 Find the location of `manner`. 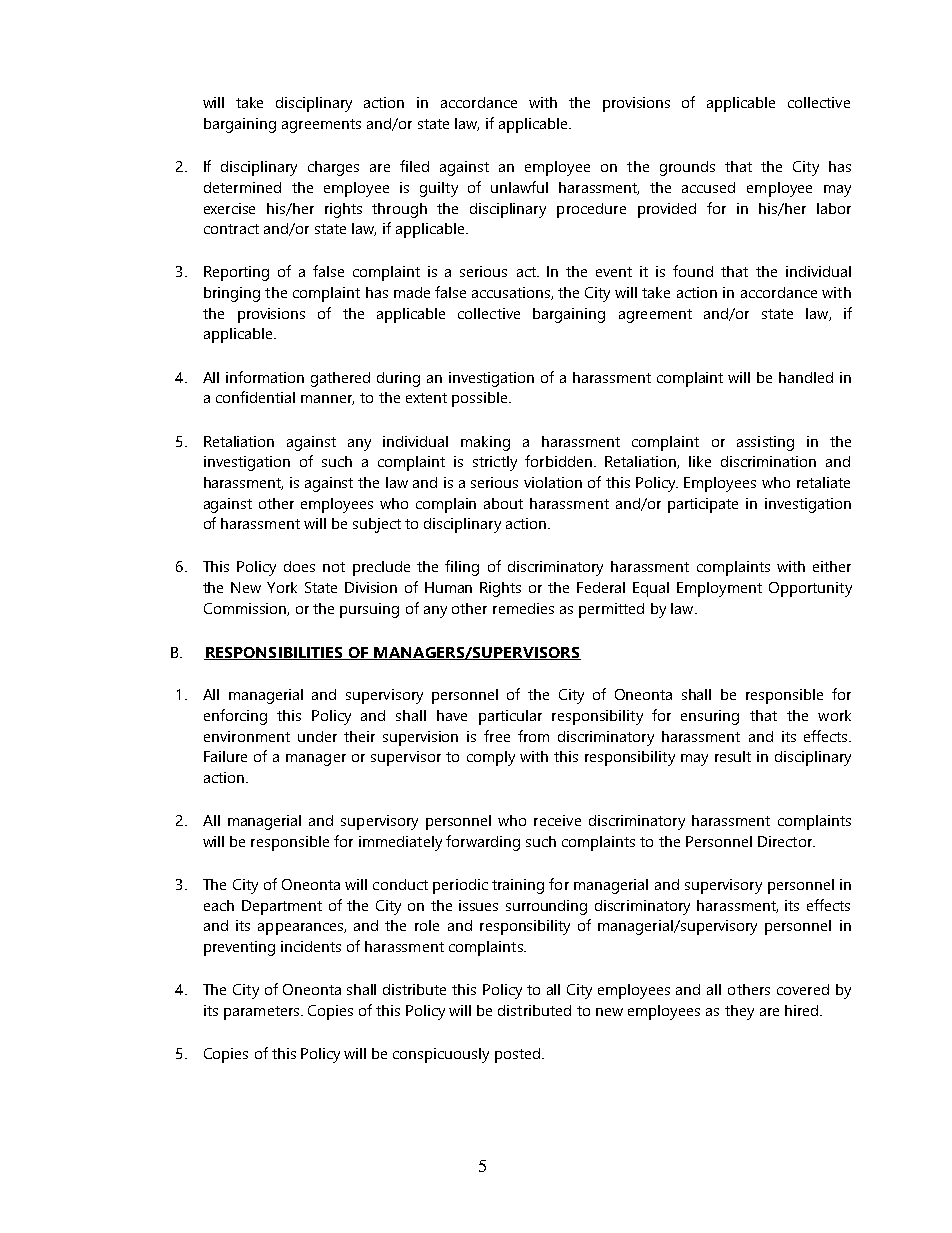

manner is located at coordinates (327, 400).
